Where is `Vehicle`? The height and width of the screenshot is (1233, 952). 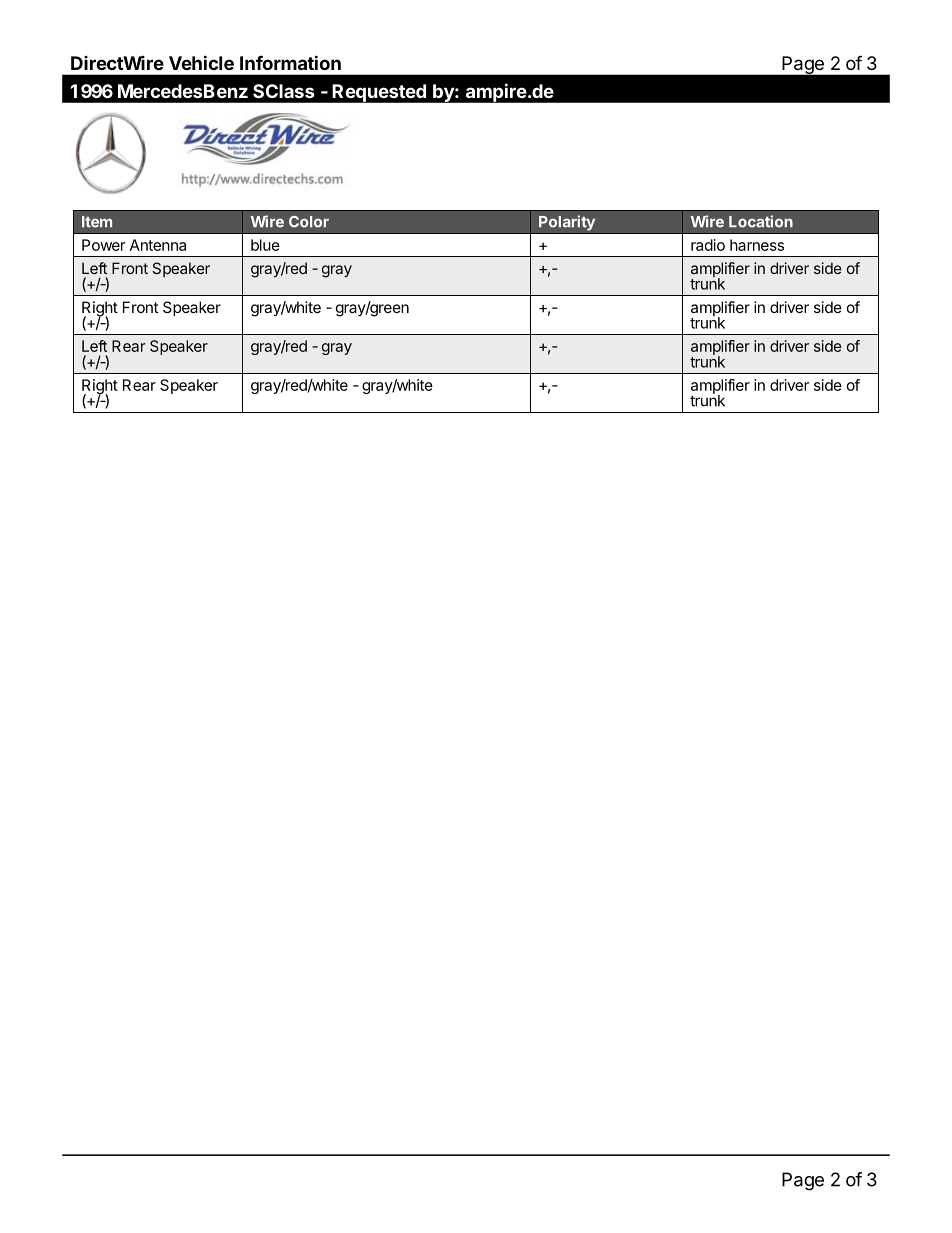 Vehicle is located at coordinates (201, 62).
